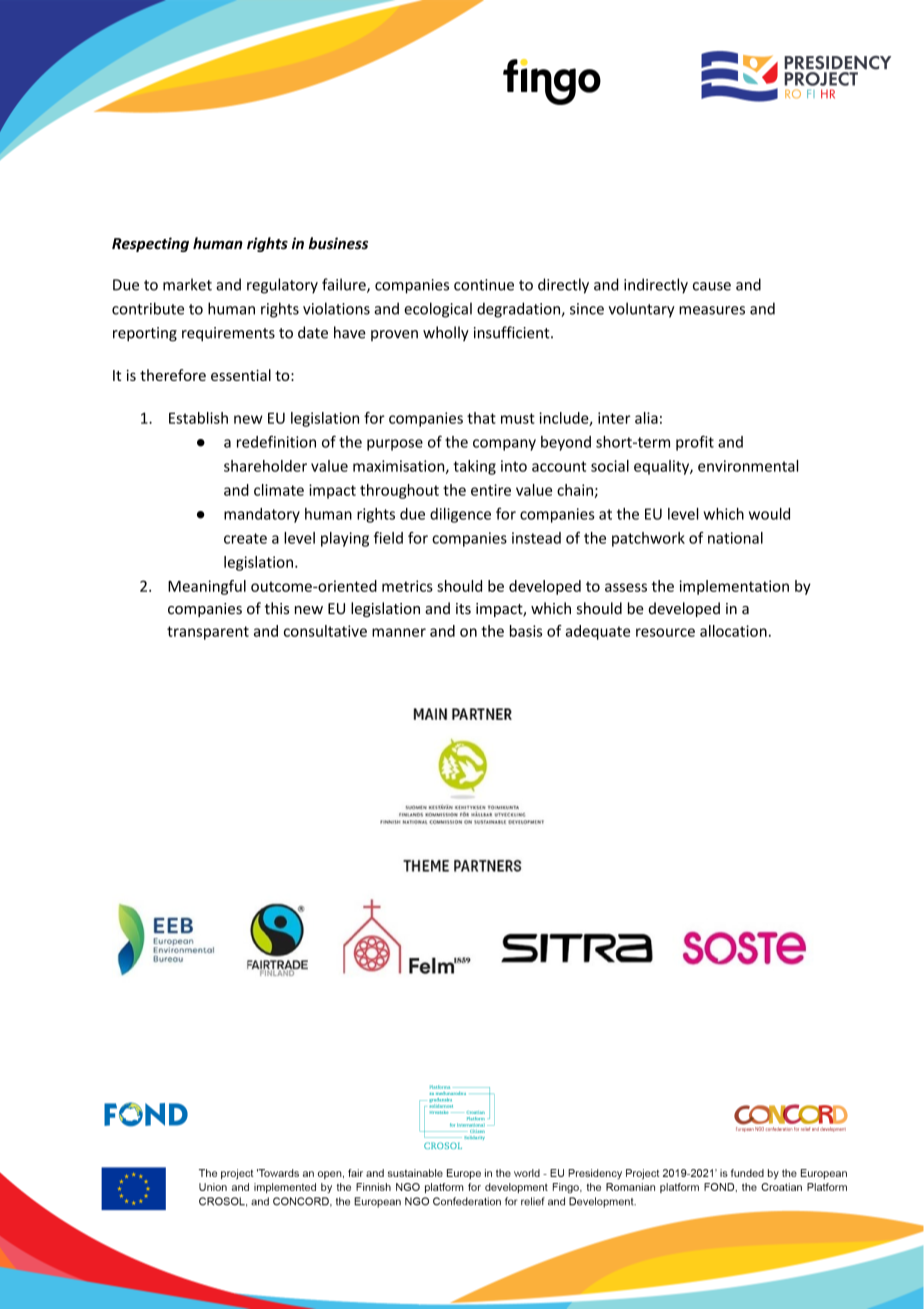  What do you see at coordinates (276, 441) in the screenshot?
I see `redefinition` at bounding box center [276, 441].
